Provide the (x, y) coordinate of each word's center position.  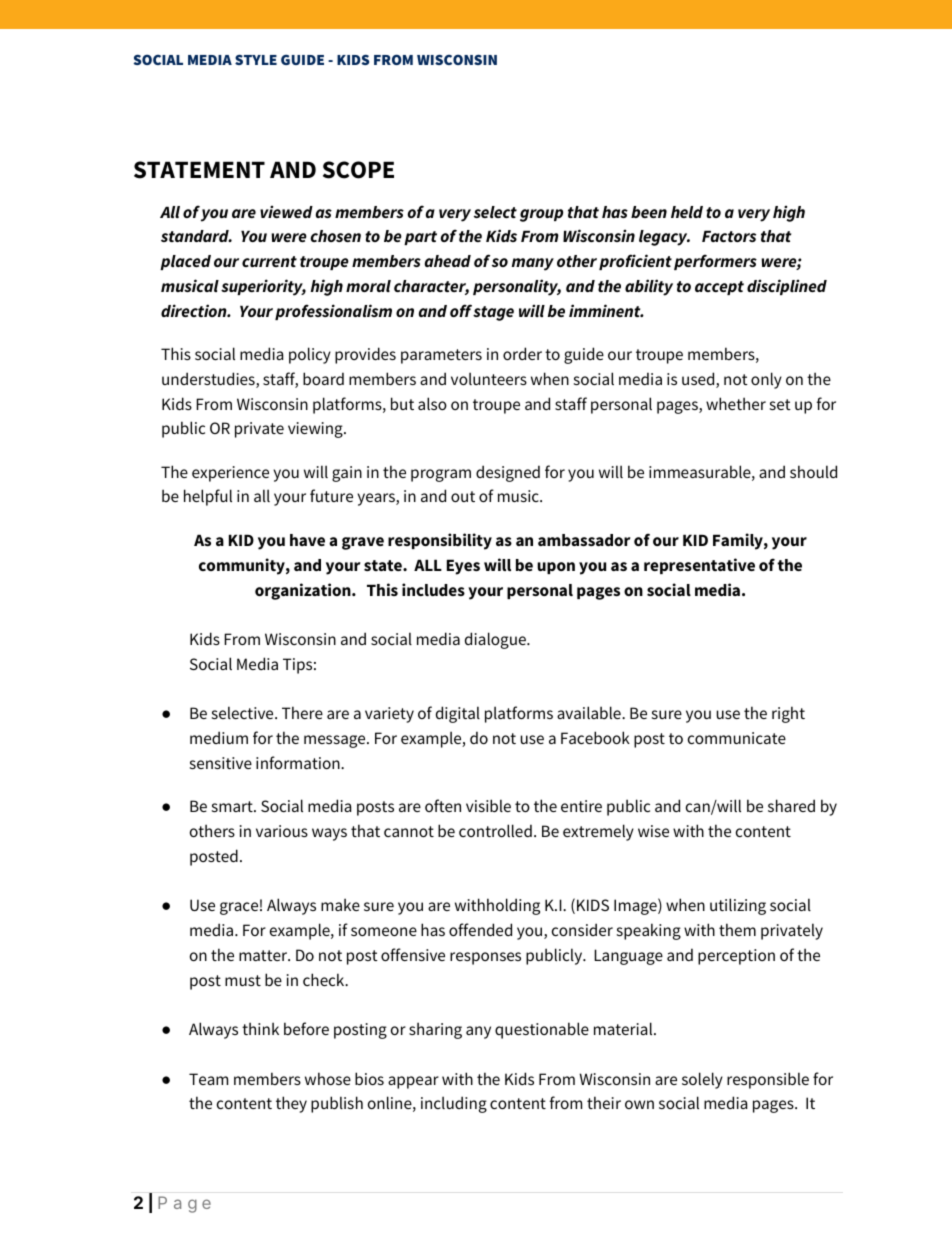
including (454, 1104)
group (541, 215)
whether (736, 403)
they (291, 1104)
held (687, 212)
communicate (737, 738)
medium (219, 737)
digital (458, 714)
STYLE (256, 59)
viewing (316, 430)
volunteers (489, 378)
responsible (768, 1080)
